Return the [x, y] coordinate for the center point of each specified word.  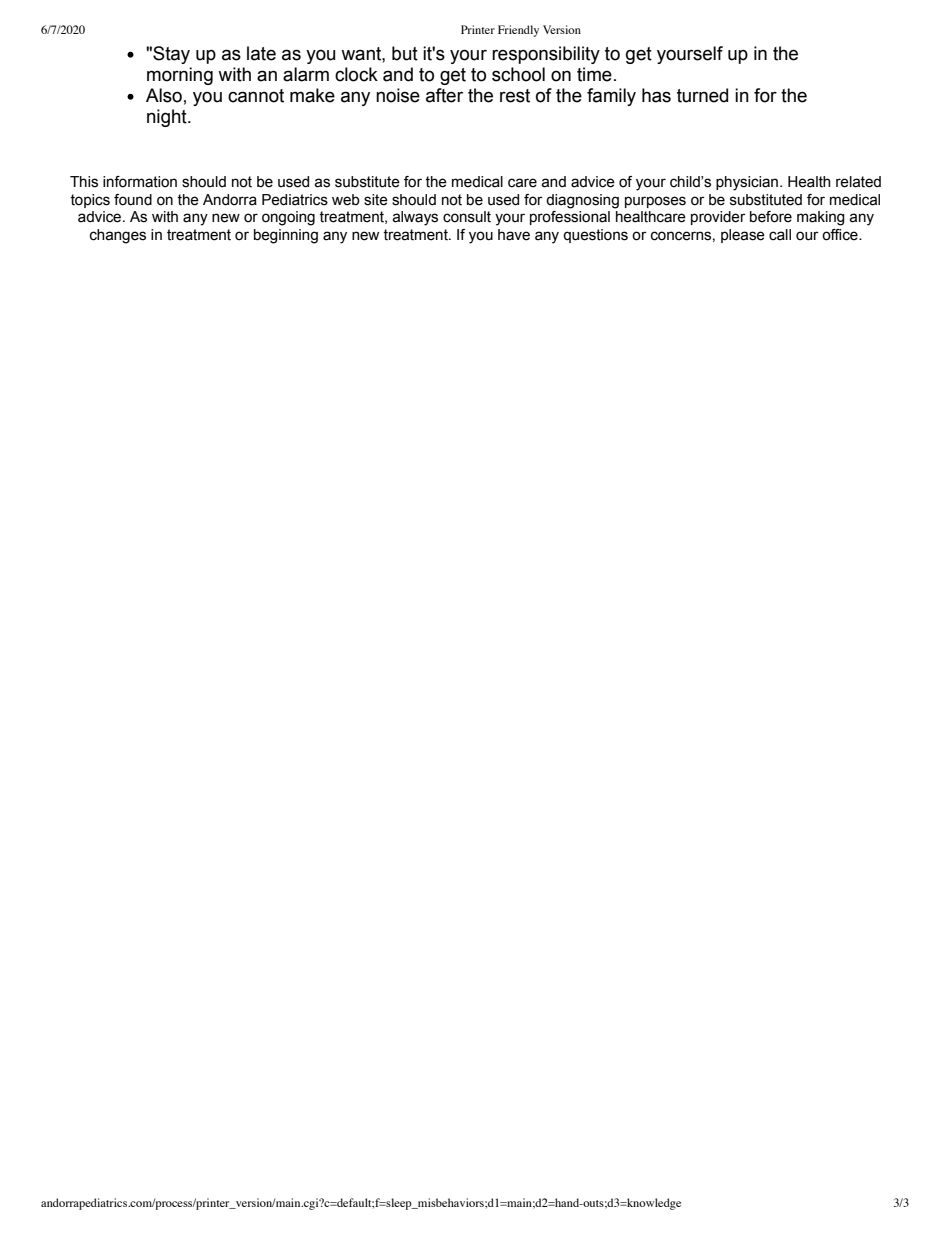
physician [747, 183]
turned [702, 95]
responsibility [546, 55]
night [168, 118]
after [444, 95]
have [514, 235]
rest [515, 96]
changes [118, 236]
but [405, 53]
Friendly [518, 31]
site [376, 200]
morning [180, 76]
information [140, 182]
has [656, 95]
